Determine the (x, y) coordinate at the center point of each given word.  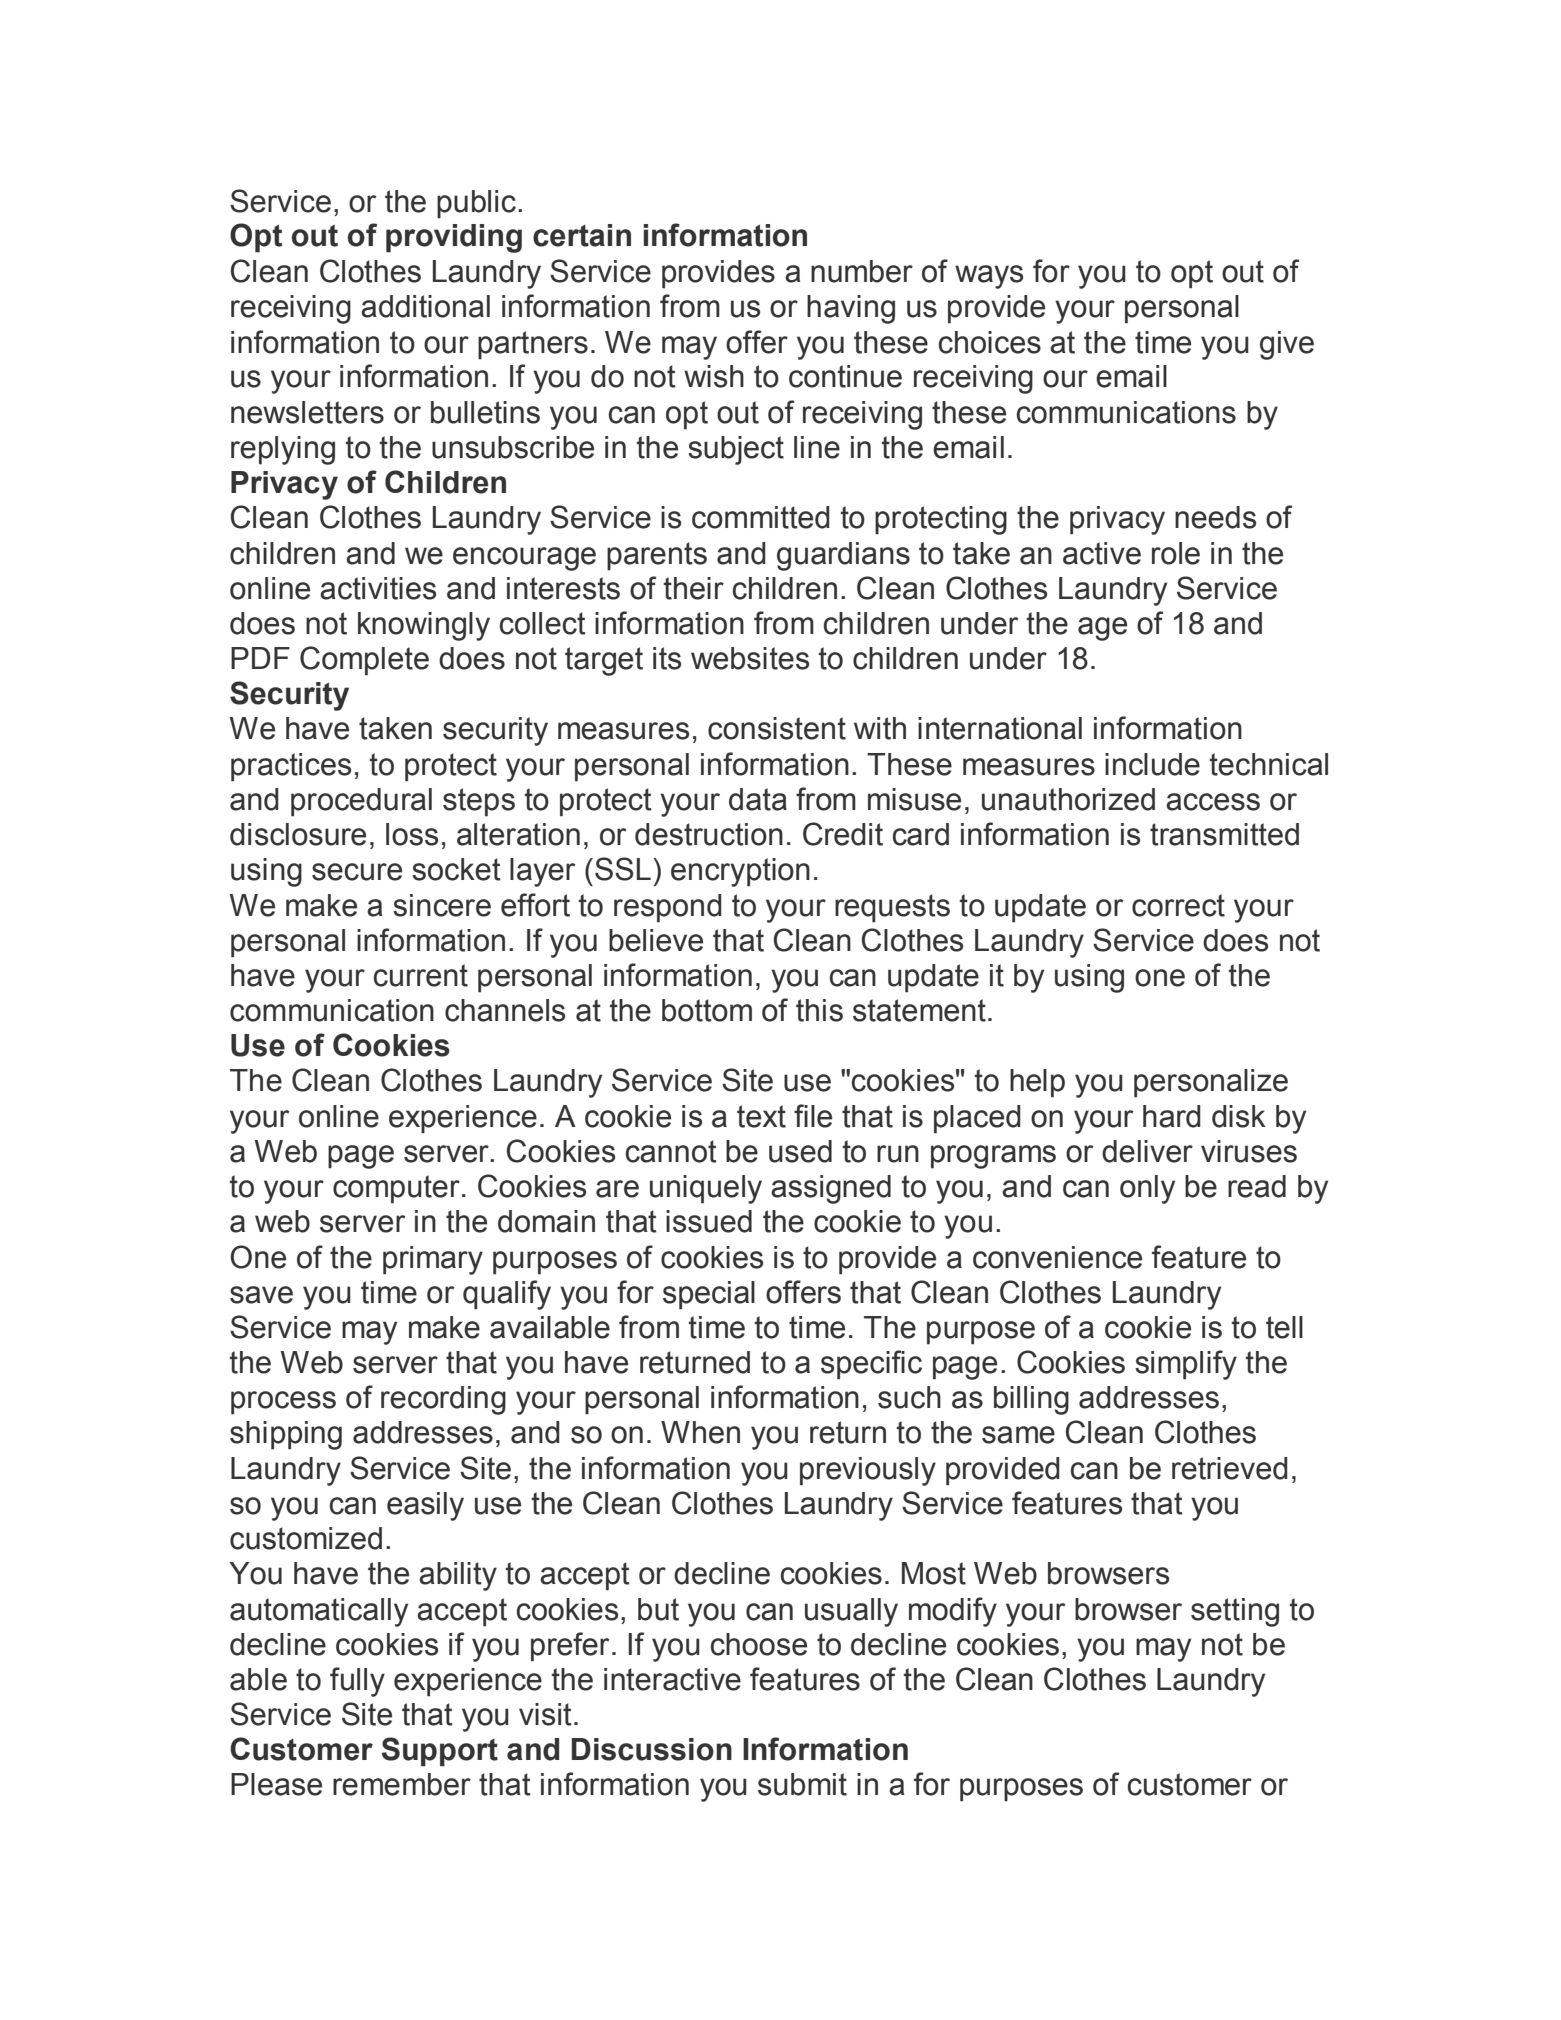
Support (440, 1752)
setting (1235, 1612)
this (819, 1010)
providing (454, 238)
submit (802, 1784)
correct (1178, 905)
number (862, 271)
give (1287, 345)
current (421, 975)
